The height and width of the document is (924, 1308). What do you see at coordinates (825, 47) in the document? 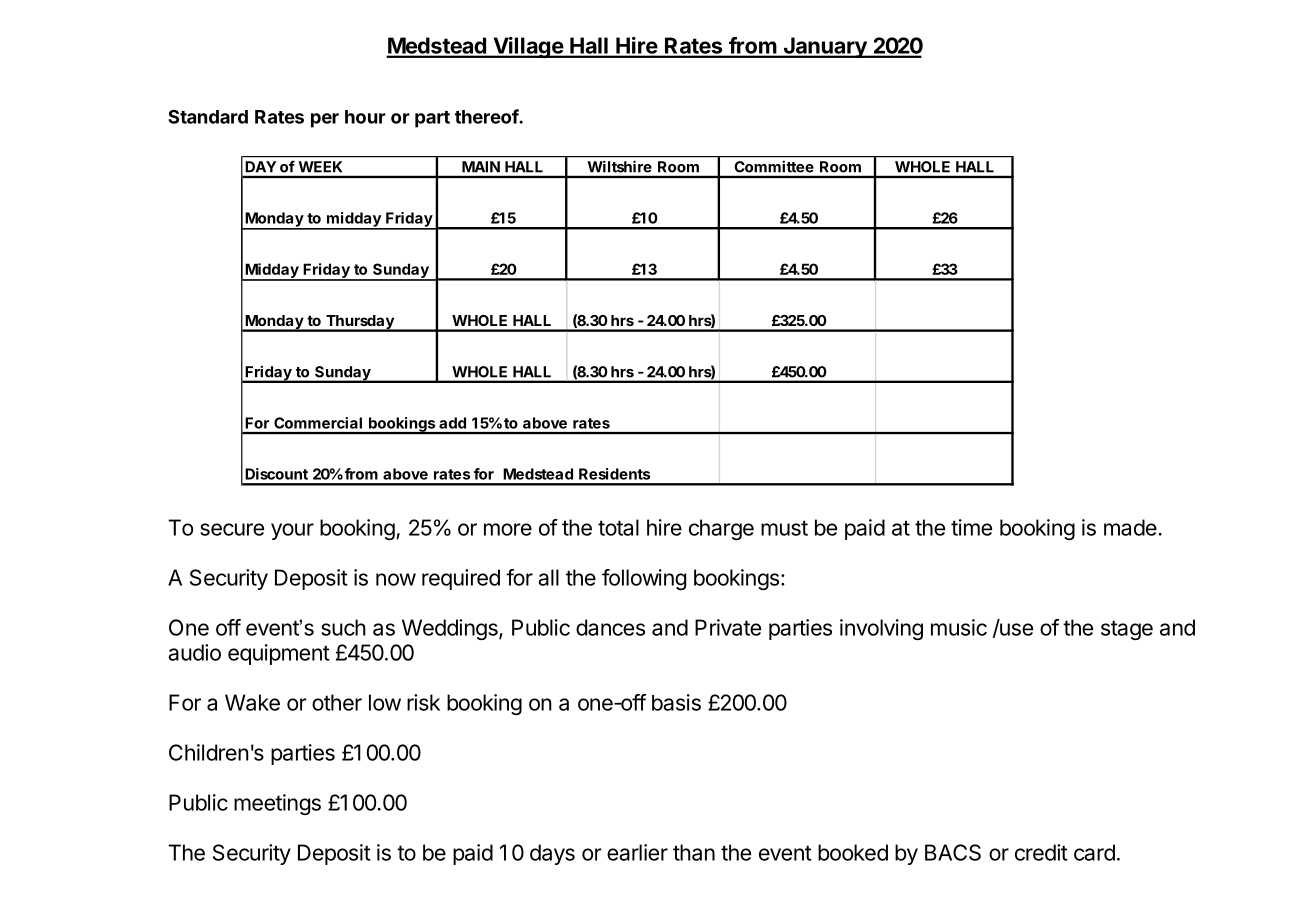
I see `January` at bounding box center [825, 47].
